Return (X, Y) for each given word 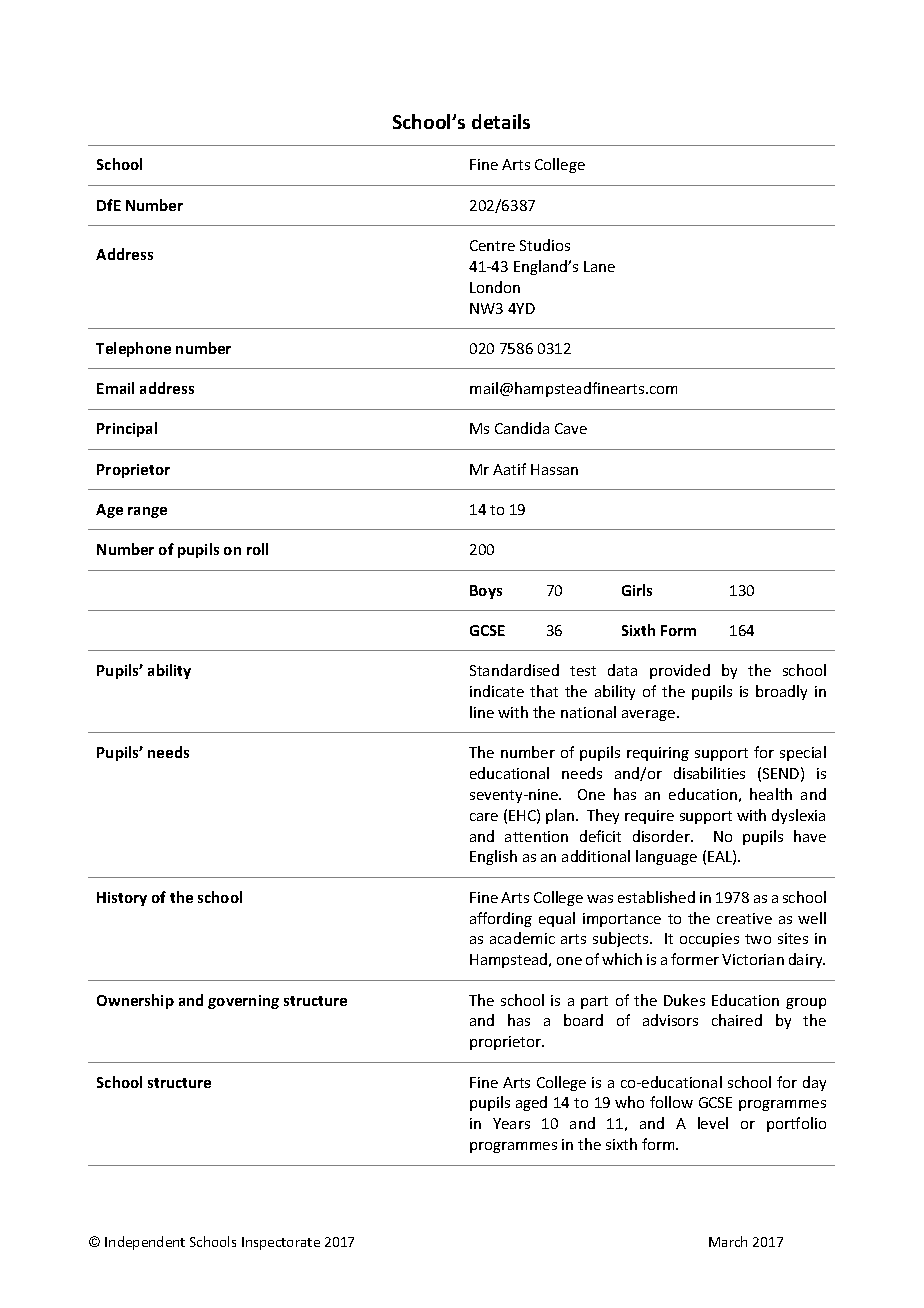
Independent (145, 1243)
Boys (486, 592)
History (122, 899)
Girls (637, 590)
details (501, 121)
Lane (599, 266)
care (484, 817)
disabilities (709, 773)
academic (522, 938)
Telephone (133, 349)
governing (243, 1002)
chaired (737, 1020)
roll (257, 549)
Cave (571, 428)
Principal (127, 429)
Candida (522, 428)
